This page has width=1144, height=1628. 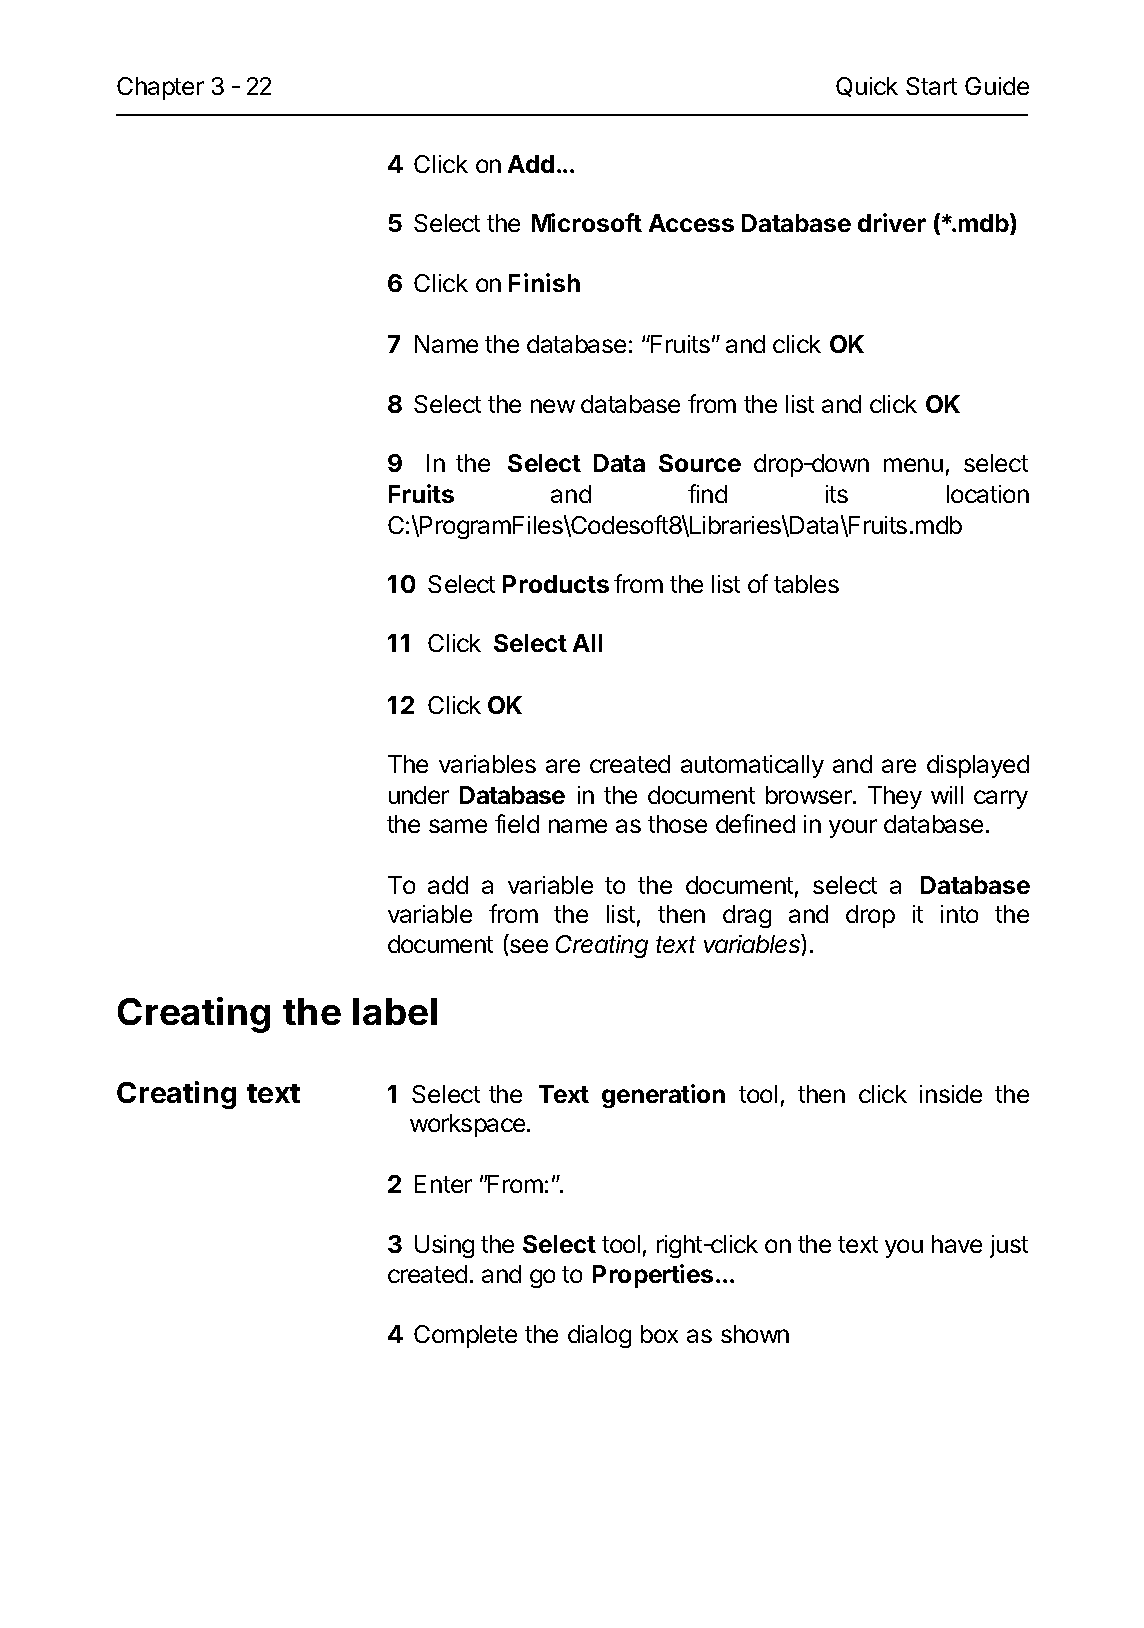 I want to click on Using, so click(x=444, y=1246).
